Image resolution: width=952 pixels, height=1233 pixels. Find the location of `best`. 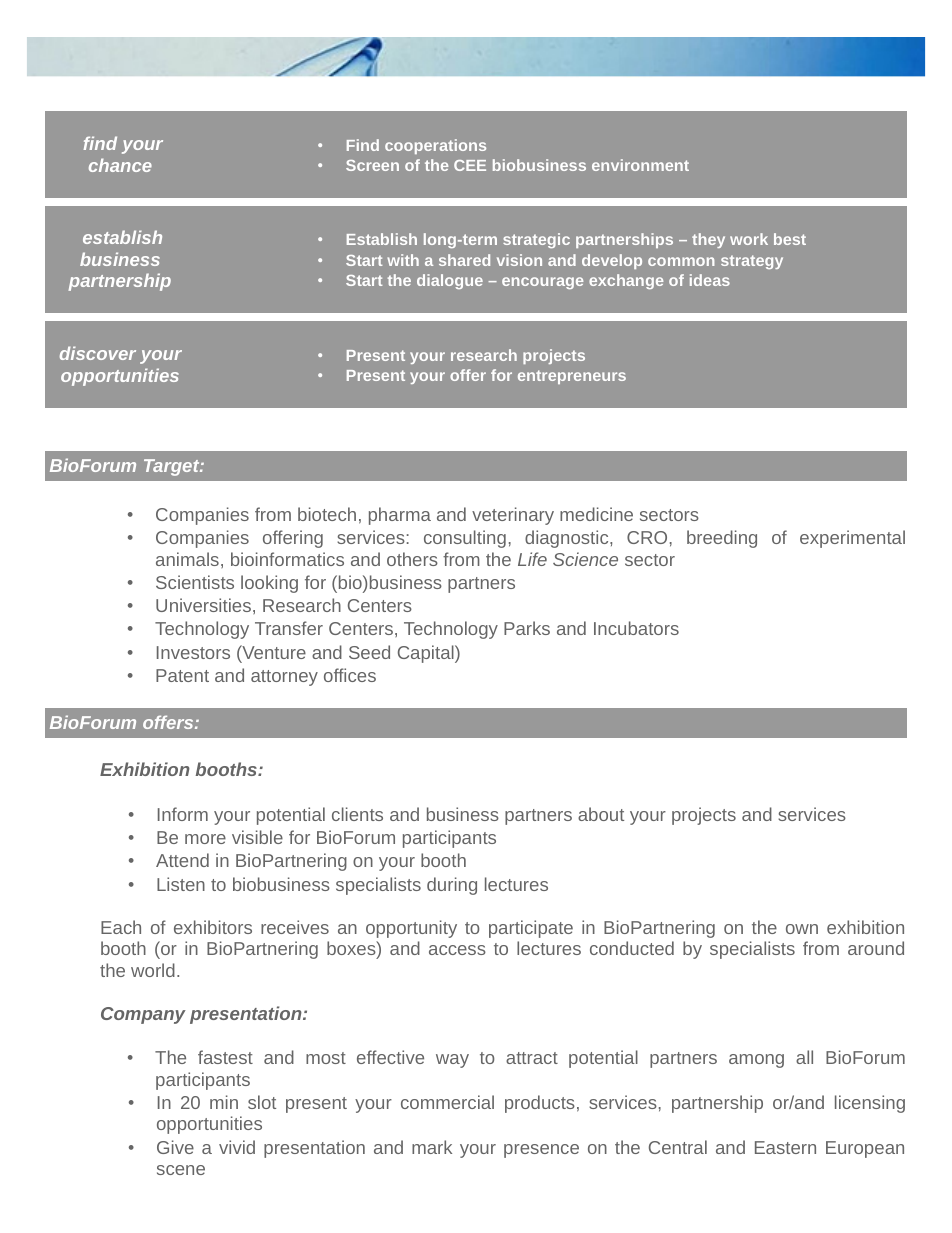

best is located at coordinates (790, 239).
